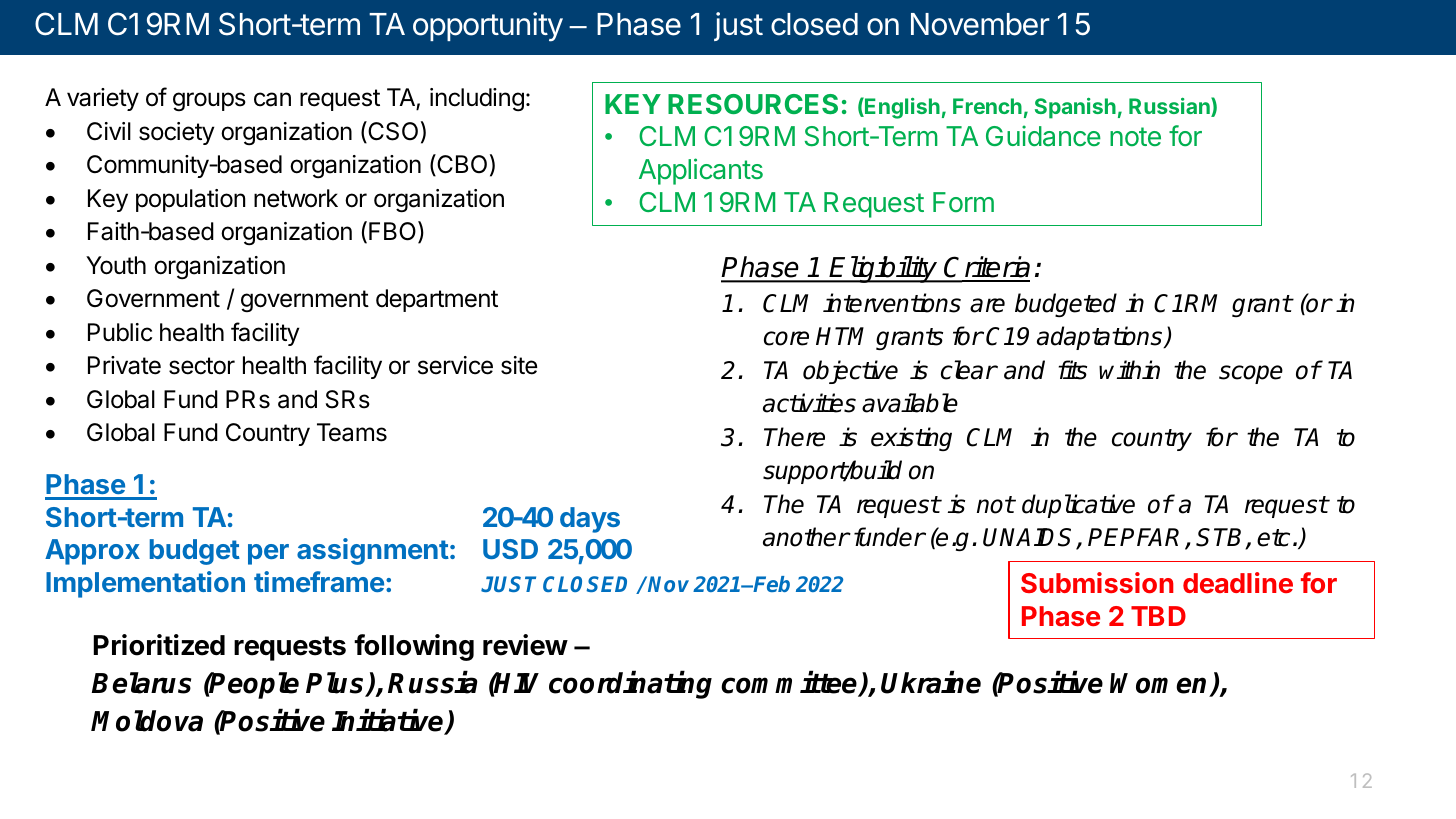 The width and height of the screenshot is (1456, 819). What do you see at coordinates (268, 554) in the screenshot?
I see `per` at bounding box center [268, 554].
